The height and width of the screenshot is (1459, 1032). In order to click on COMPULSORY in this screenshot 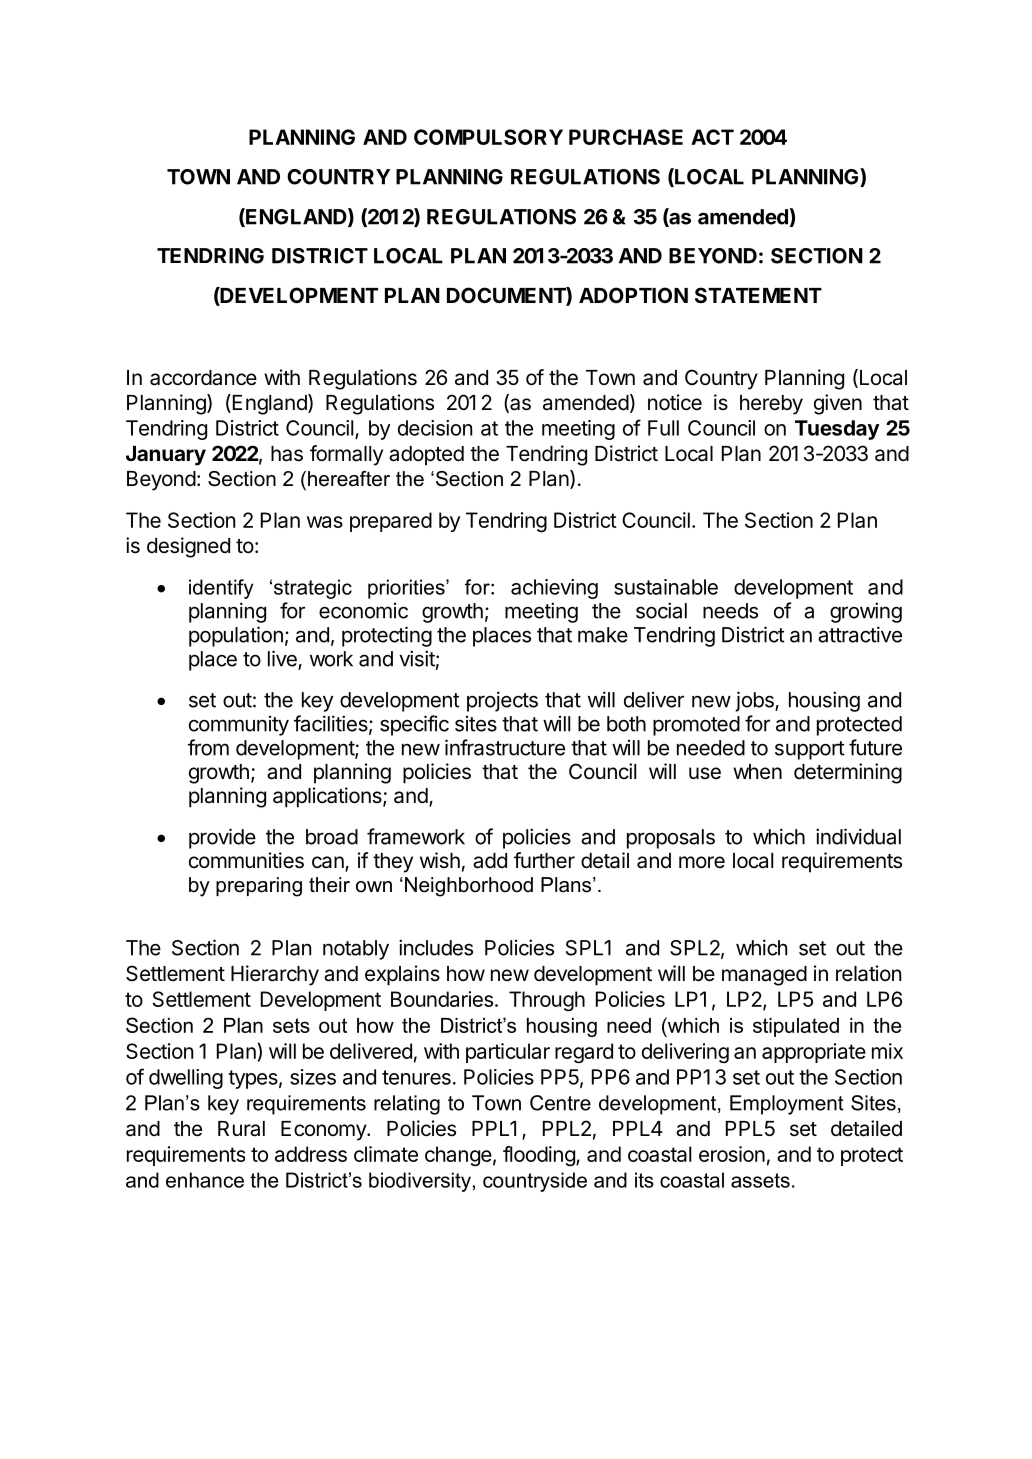, I will do `click(488, 137)`.
